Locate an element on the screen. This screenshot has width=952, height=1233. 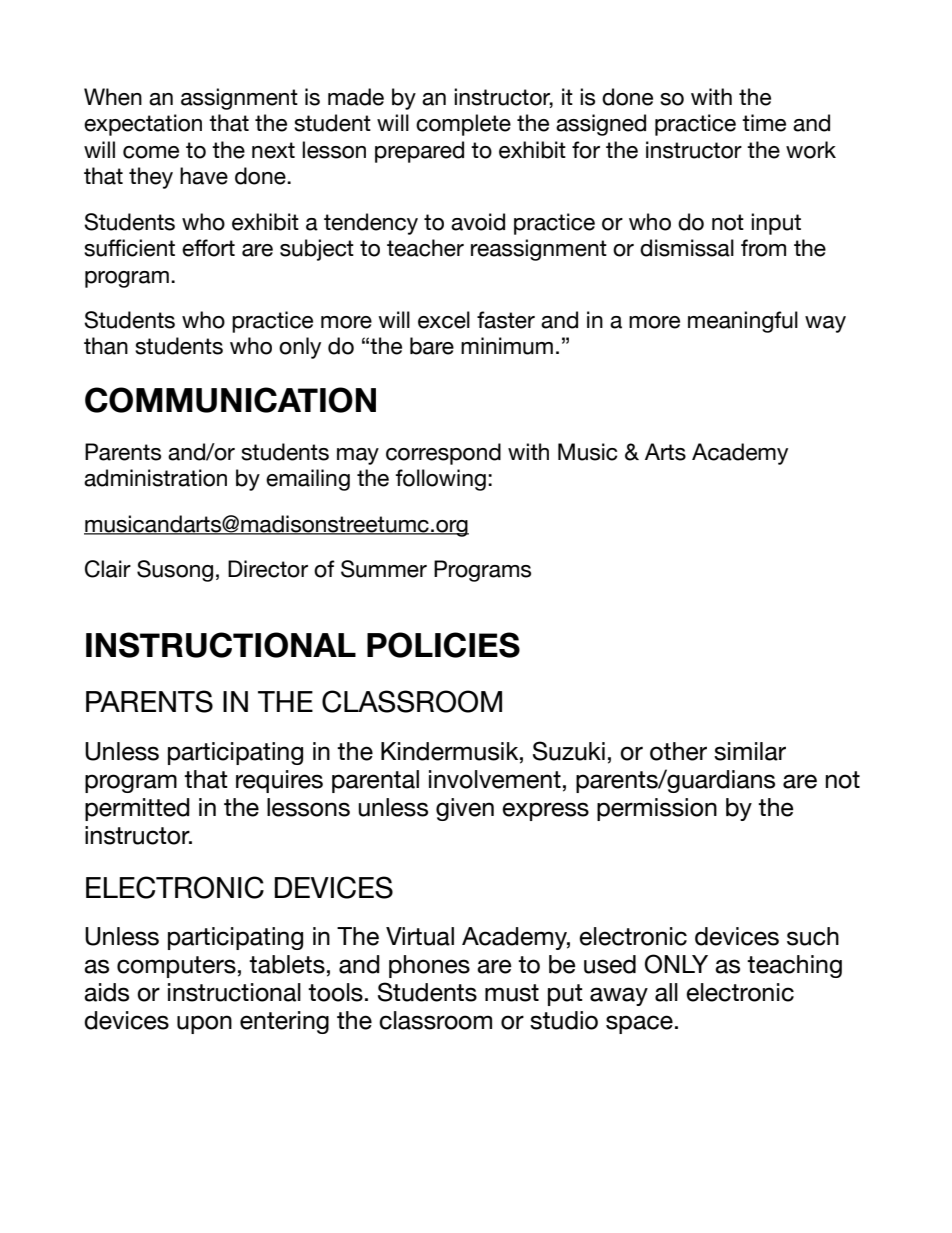
requires is located at coordinates (279, 781).
